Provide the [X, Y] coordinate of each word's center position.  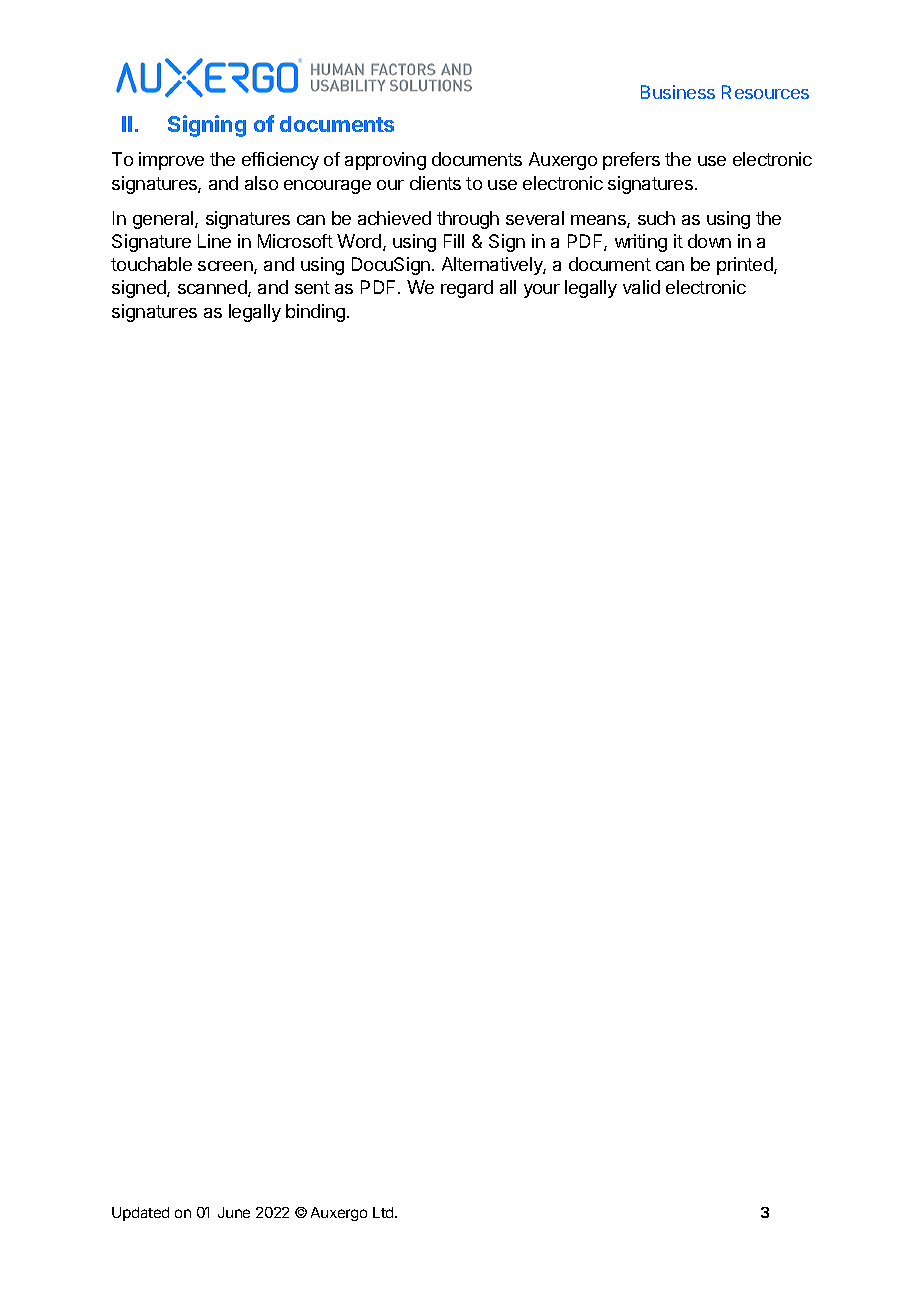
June [234, 1212]
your [542, 291]
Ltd [384, 1212]
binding [315, 313]
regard [467, 289]
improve [171, 161]
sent [312, 287]
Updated [140, 1214]
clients [435, 183]
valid [641, 287]
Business [678, 92]
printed [746, 266]
